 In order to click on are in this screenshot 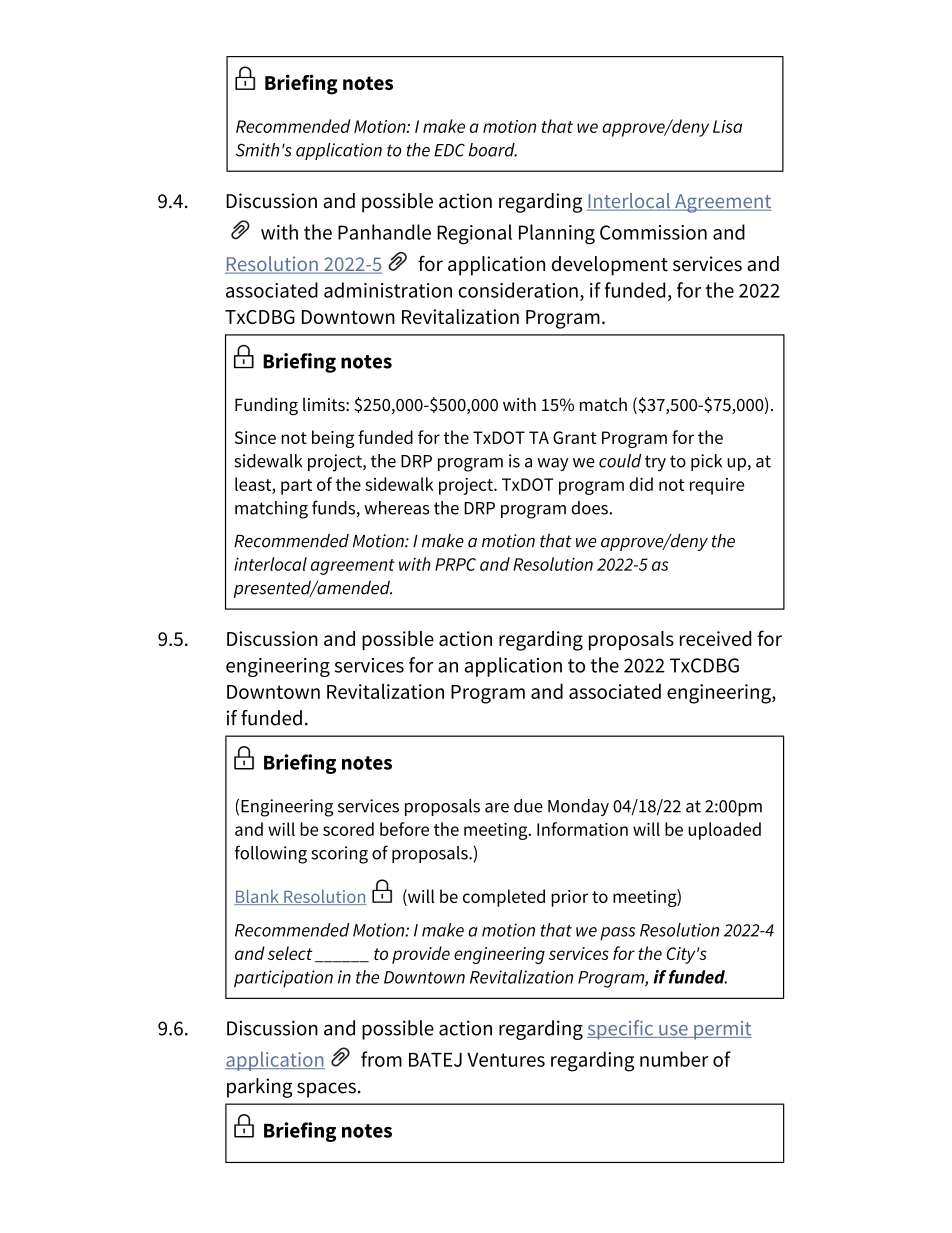, I will do `click(497, 808)`.
